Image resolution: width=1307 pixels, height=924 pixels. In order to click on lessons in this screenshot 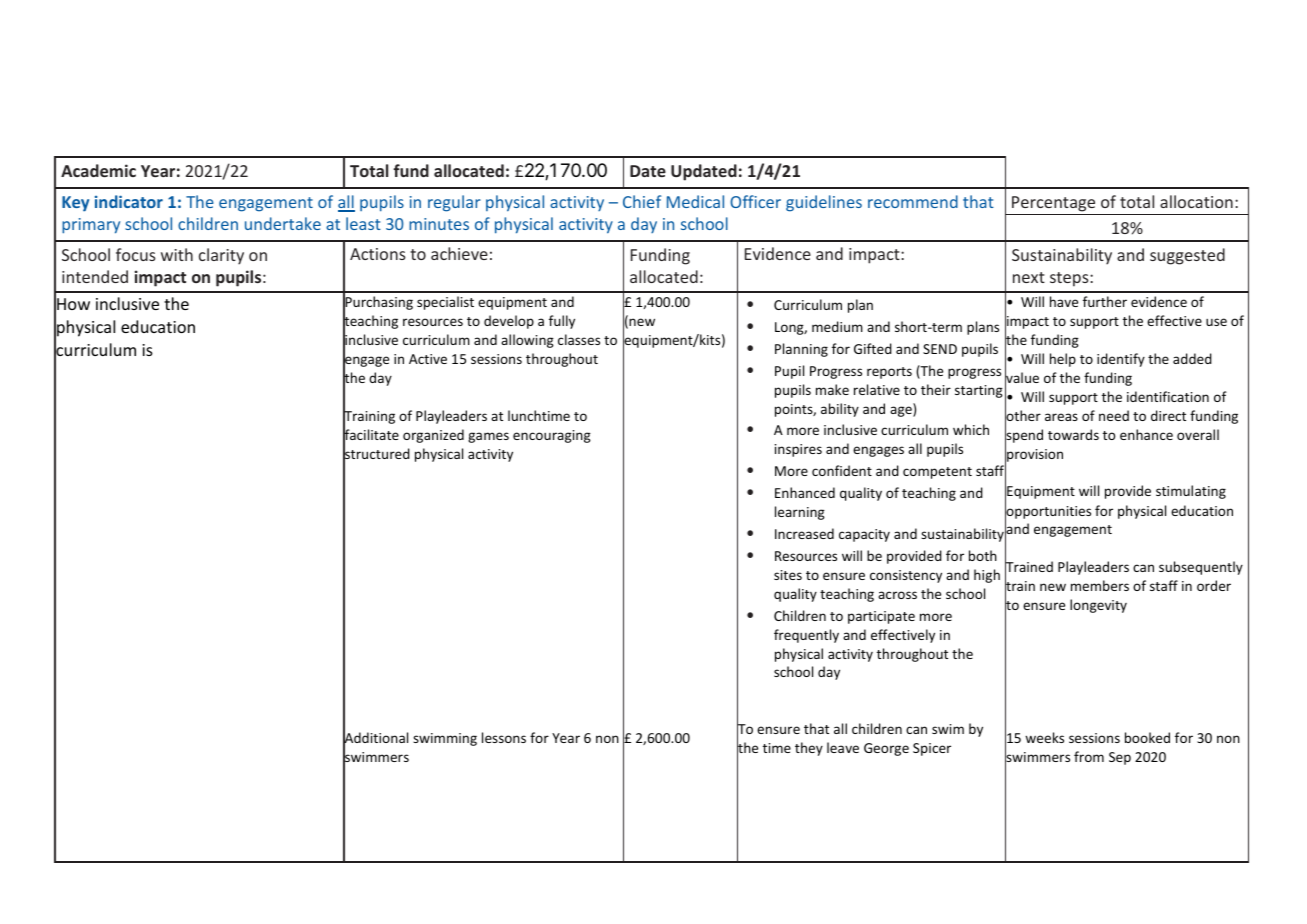, I will do `click(504, 737)`.
